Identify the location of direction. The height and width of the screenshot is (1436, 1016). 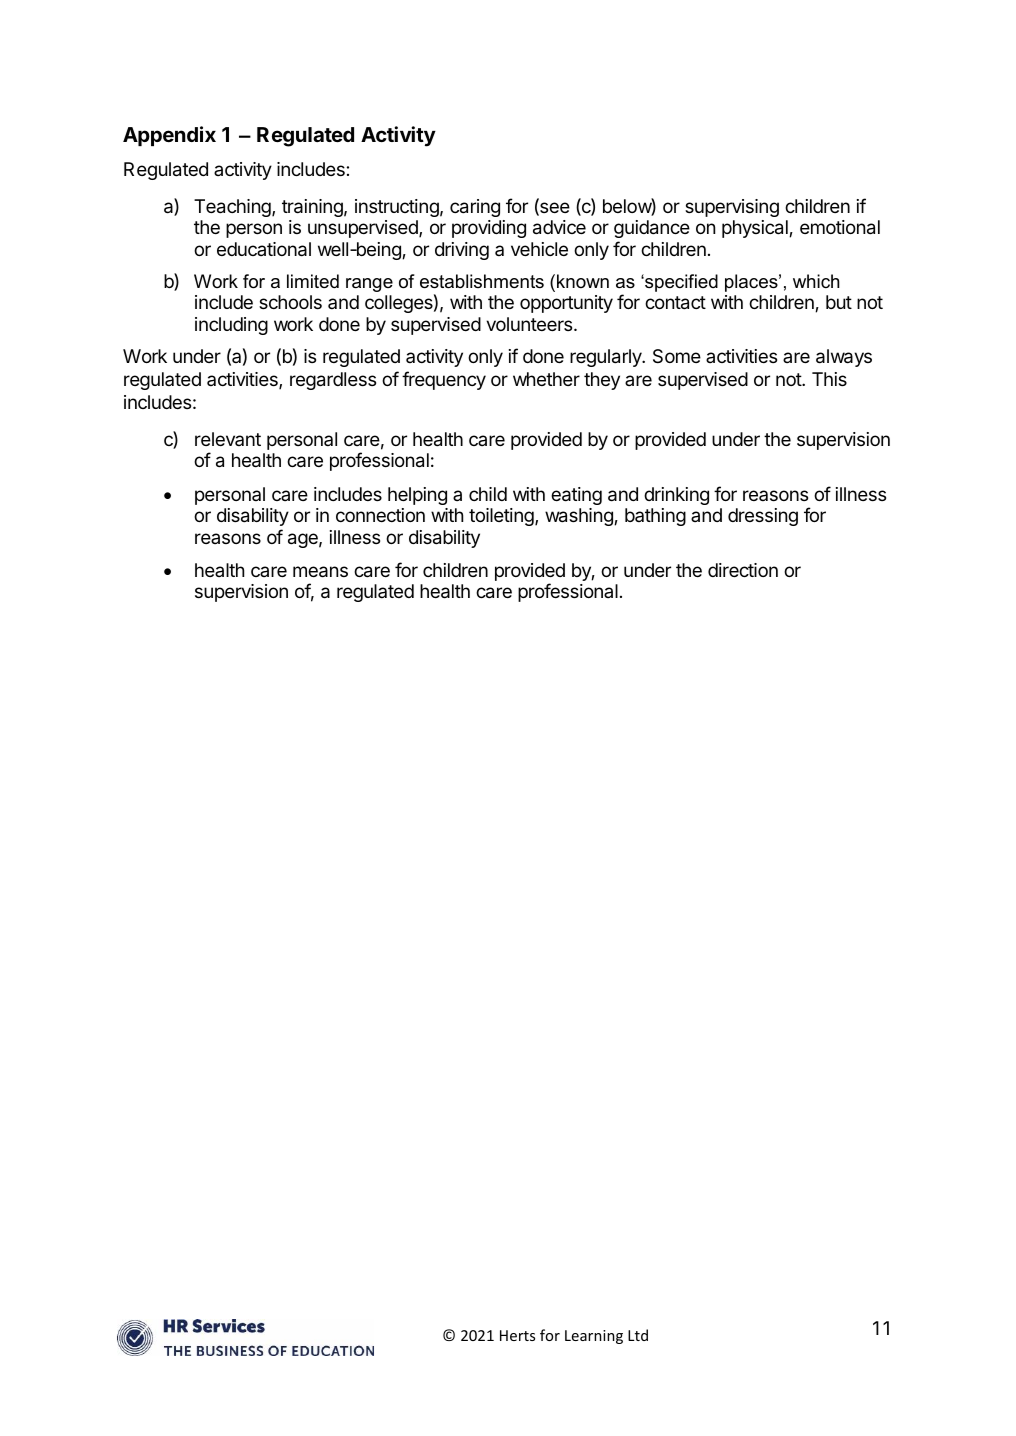
(743, 570).
